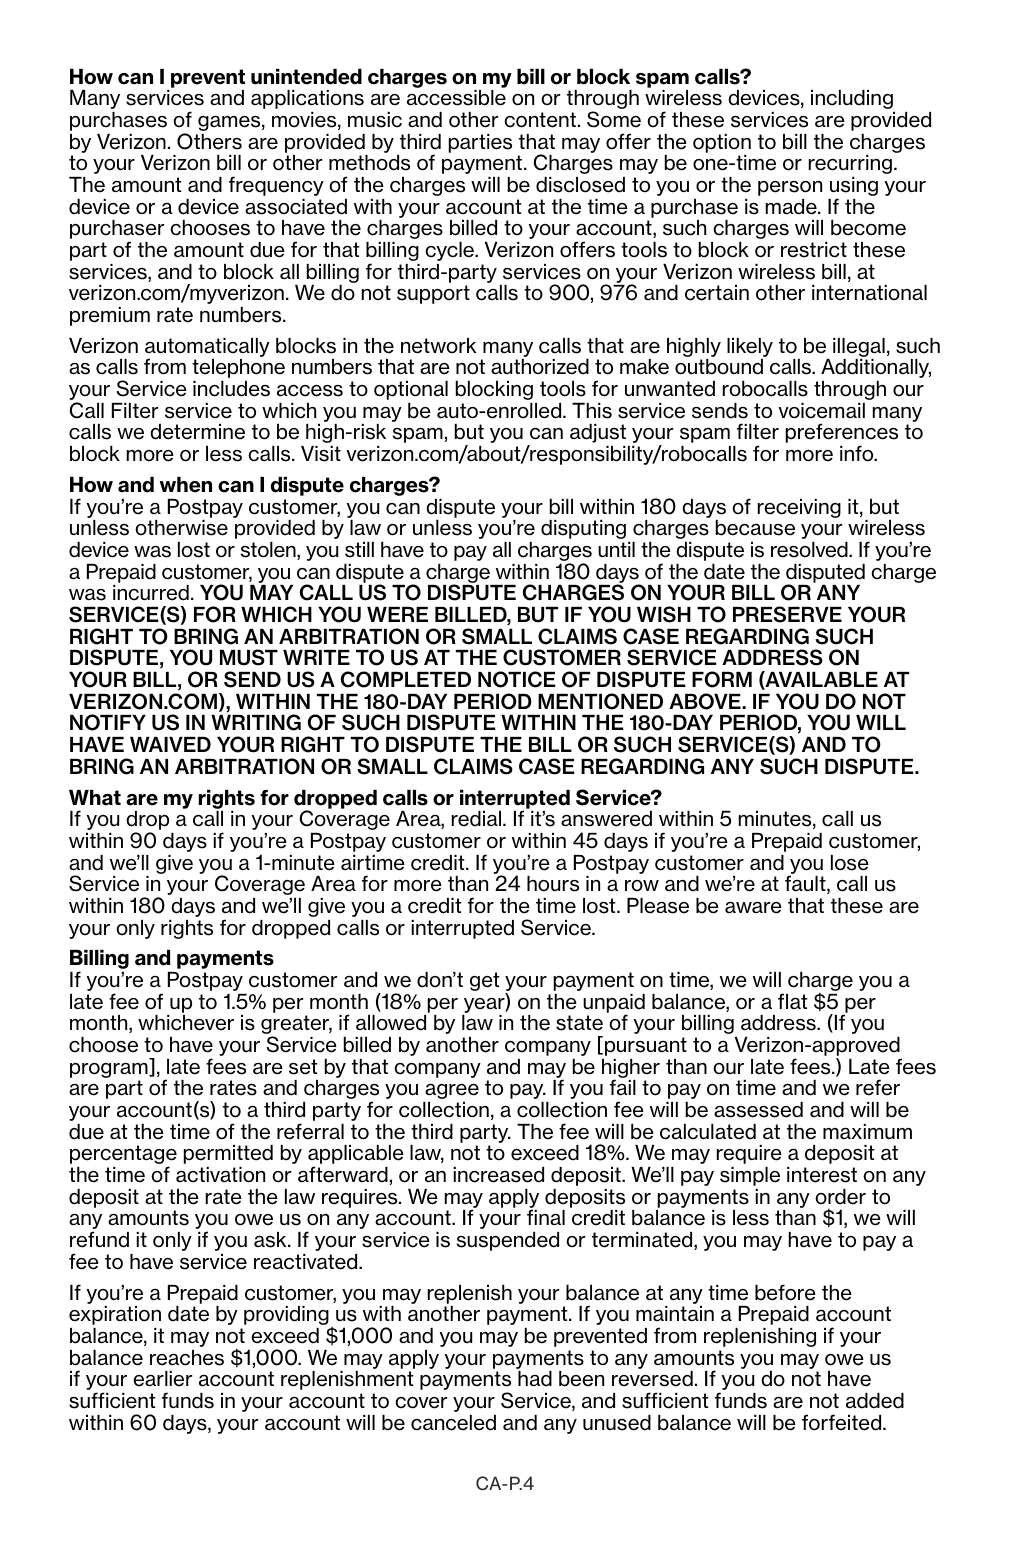 The image size is (1010, 1561). I want to click on NOTICE, so click(517, 679).
